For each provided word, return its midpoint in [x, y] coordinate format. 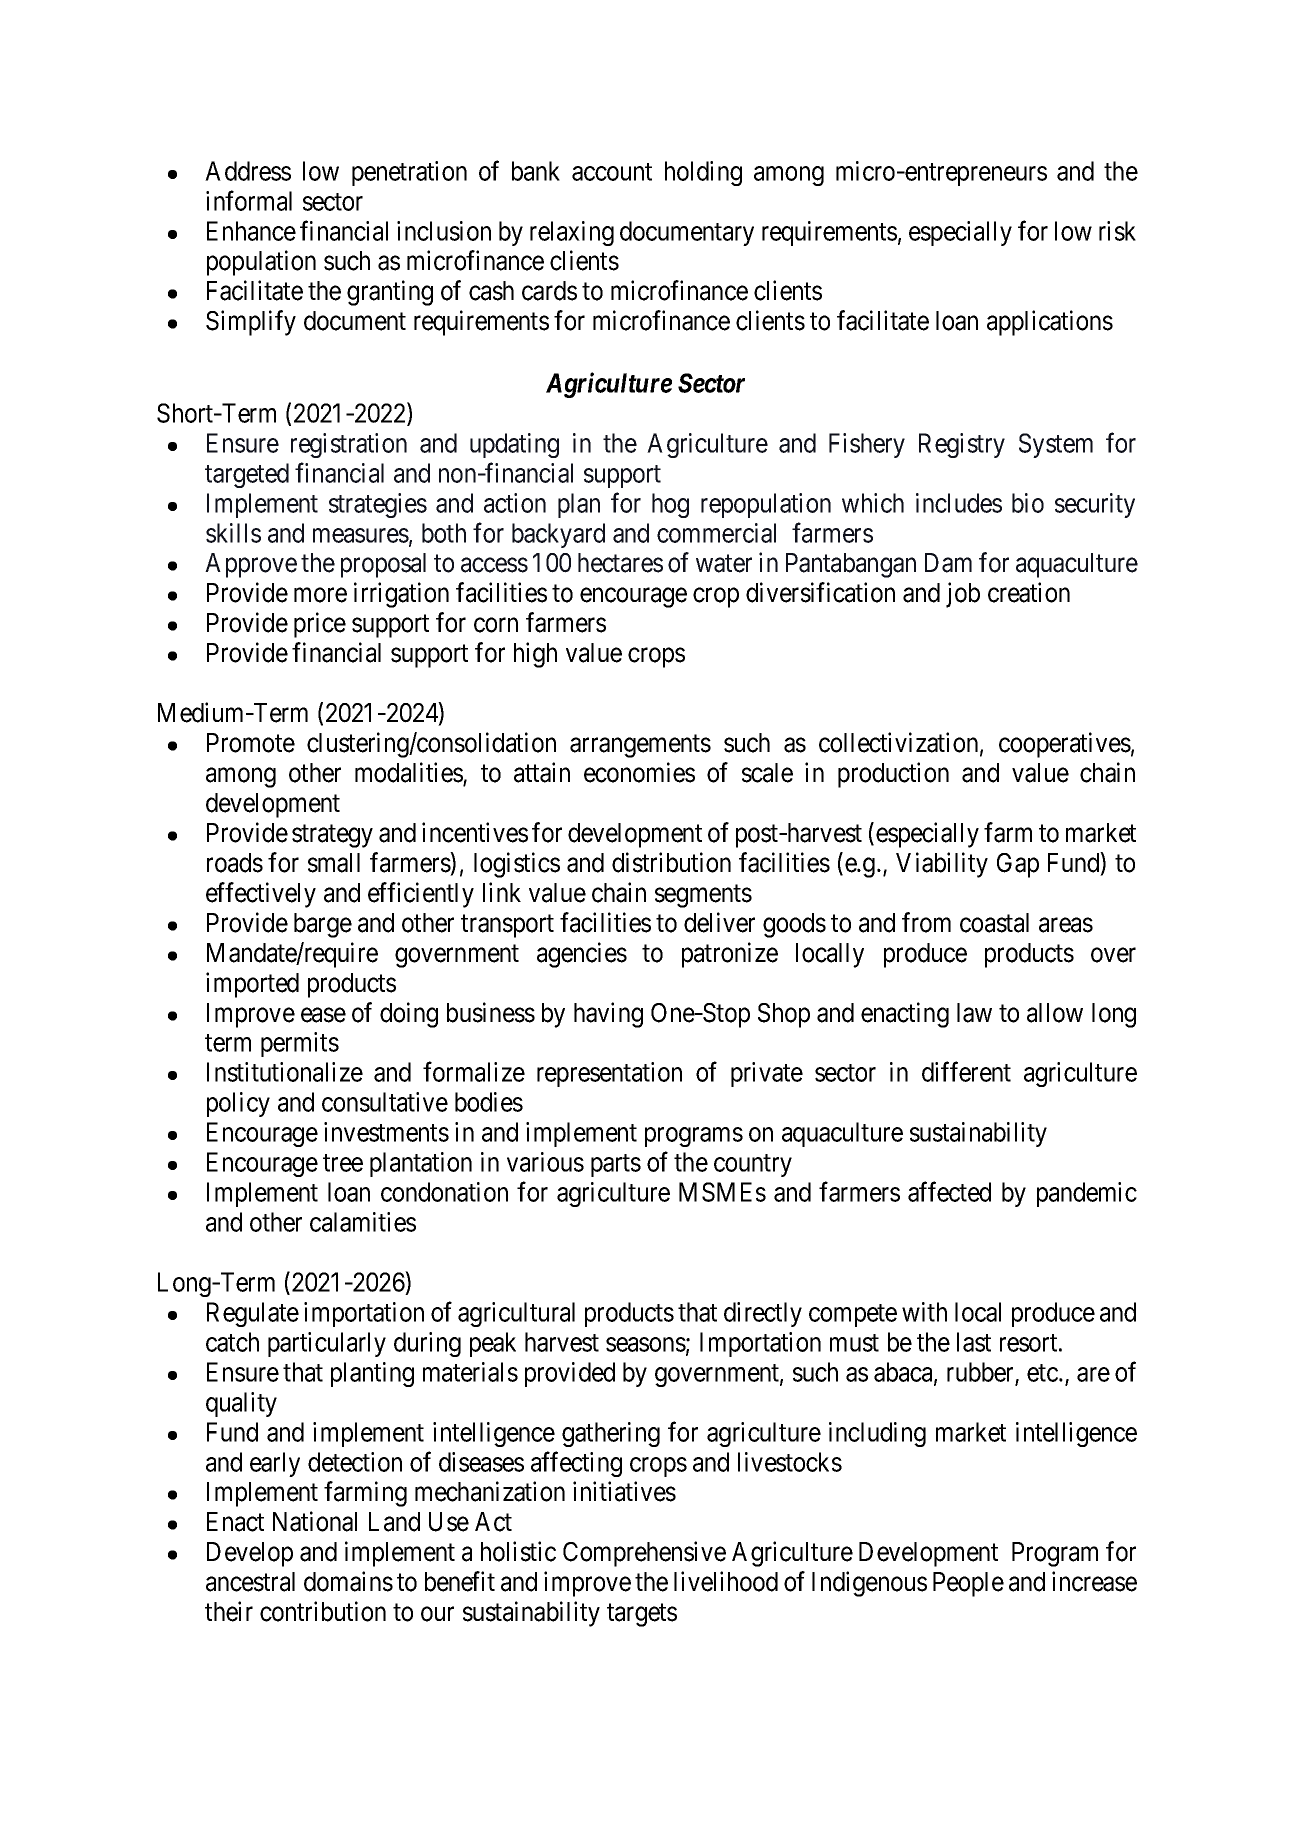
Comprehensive [644, 1554]
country [753, 1165]
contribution [323, 1611]
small [334, 863]
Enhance [251, 231]
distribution [671, 862]
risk [1117, 231]
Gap [1018, 865]
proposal [383, 565]
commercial [716, 533]
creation [1029, 592]
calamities [363, 1222]
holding [703, 173]
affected [949, 1192]
